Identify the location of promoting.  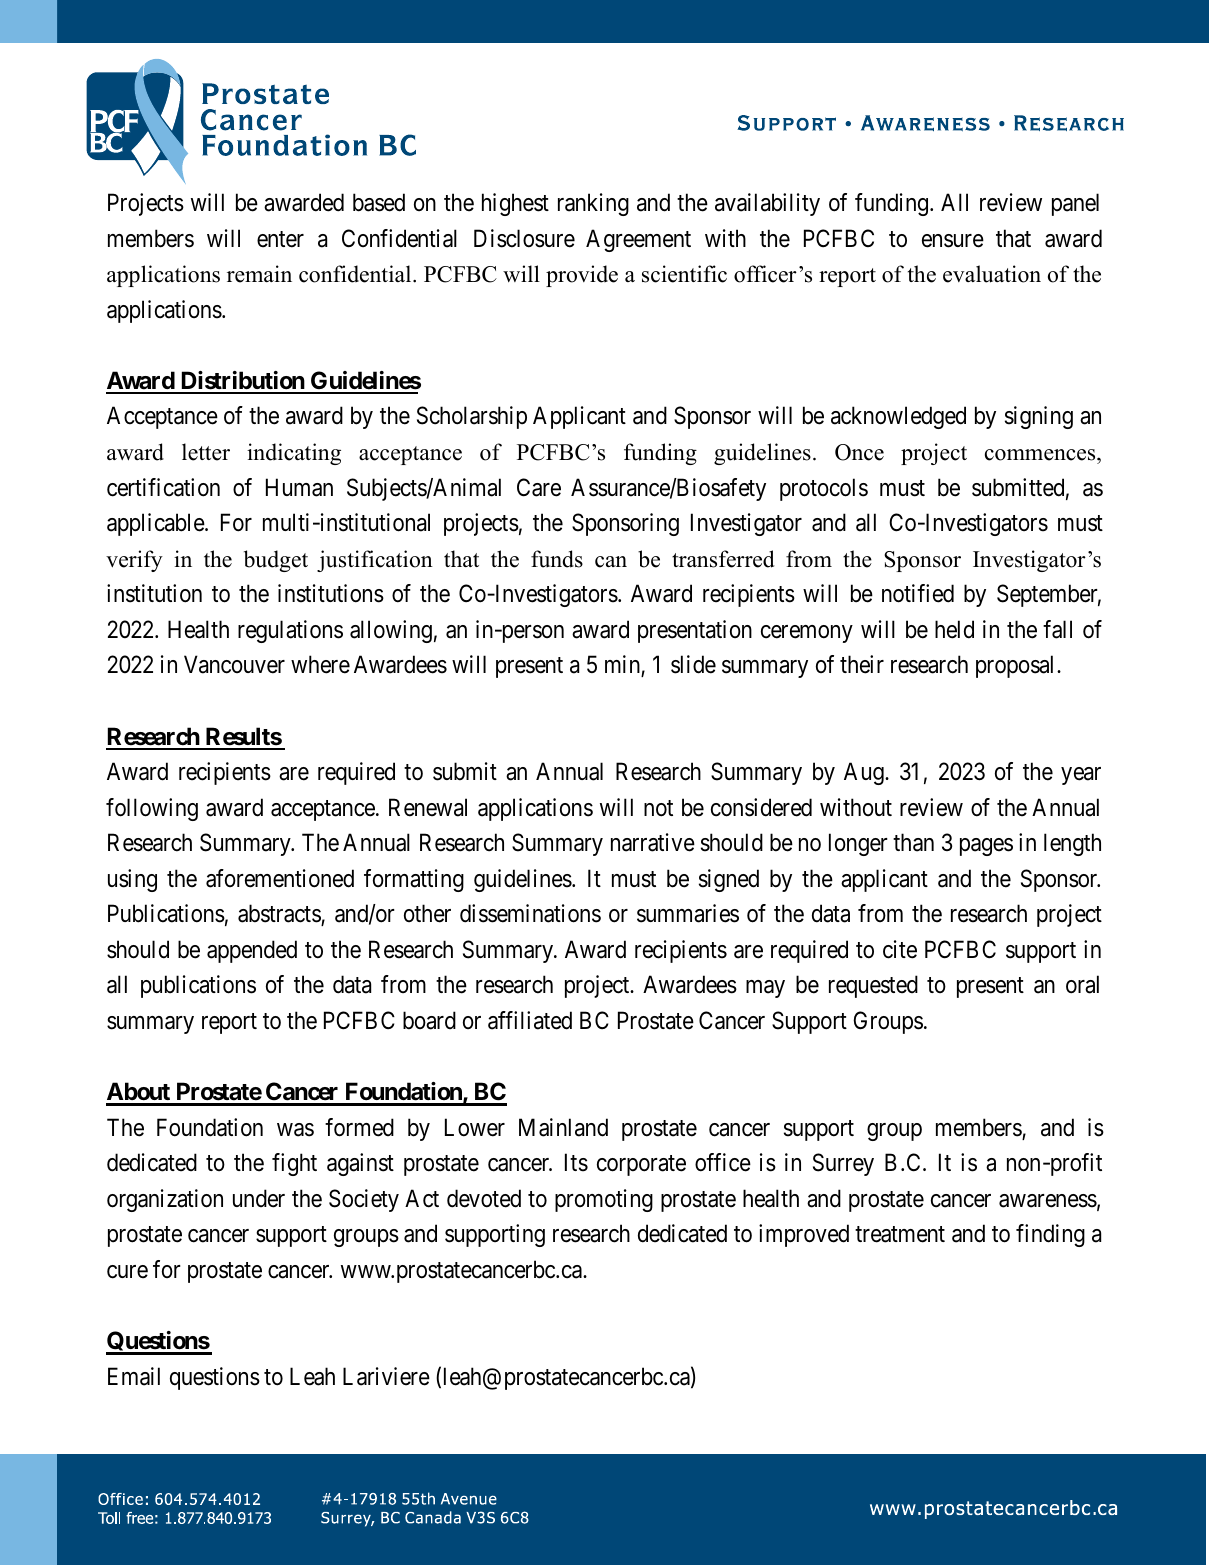
(604, 1200).
